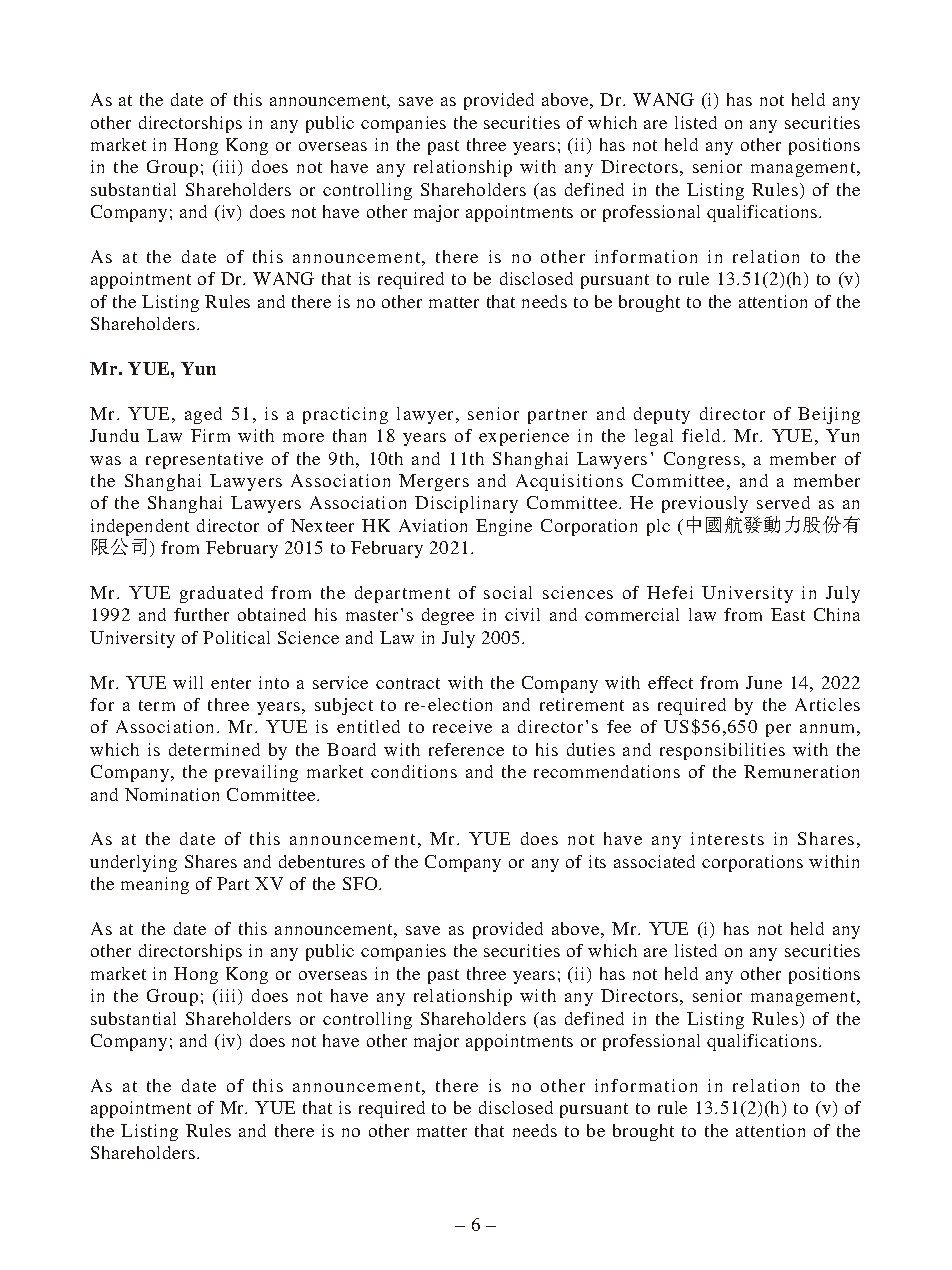 The height and width of the screenshot is (1270, 952). What do you see at coordinates (466, 749) in the screenshot?
I see `reference` at bounding box center [466, 749].
